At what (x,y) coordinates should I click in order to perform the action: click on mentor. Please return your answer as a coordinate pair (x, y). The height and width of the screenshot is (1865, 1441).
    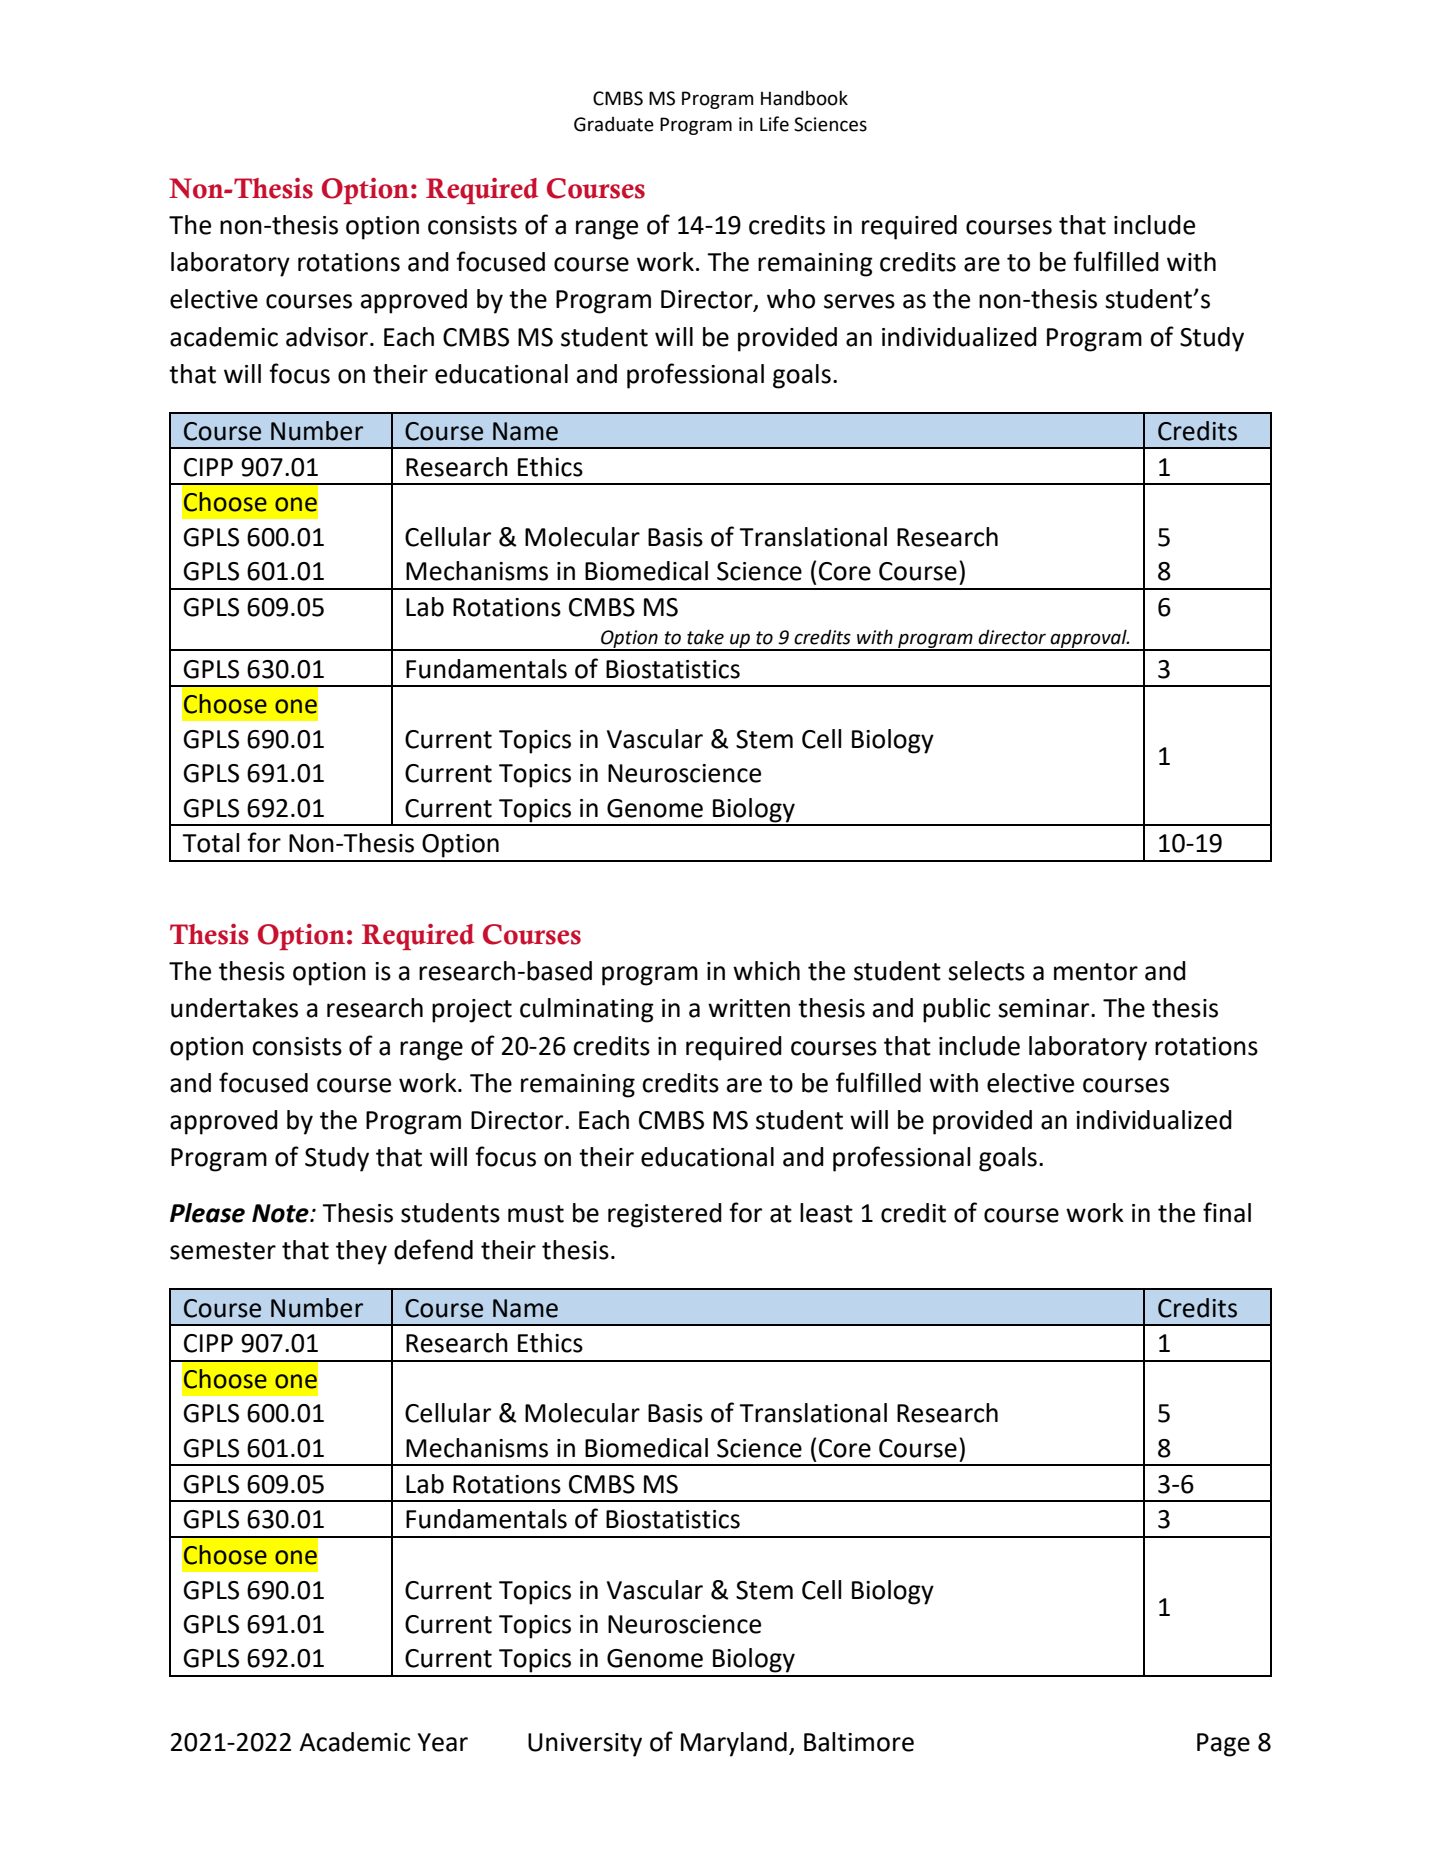
    Looking at the image, I should click on (1096, 972).
